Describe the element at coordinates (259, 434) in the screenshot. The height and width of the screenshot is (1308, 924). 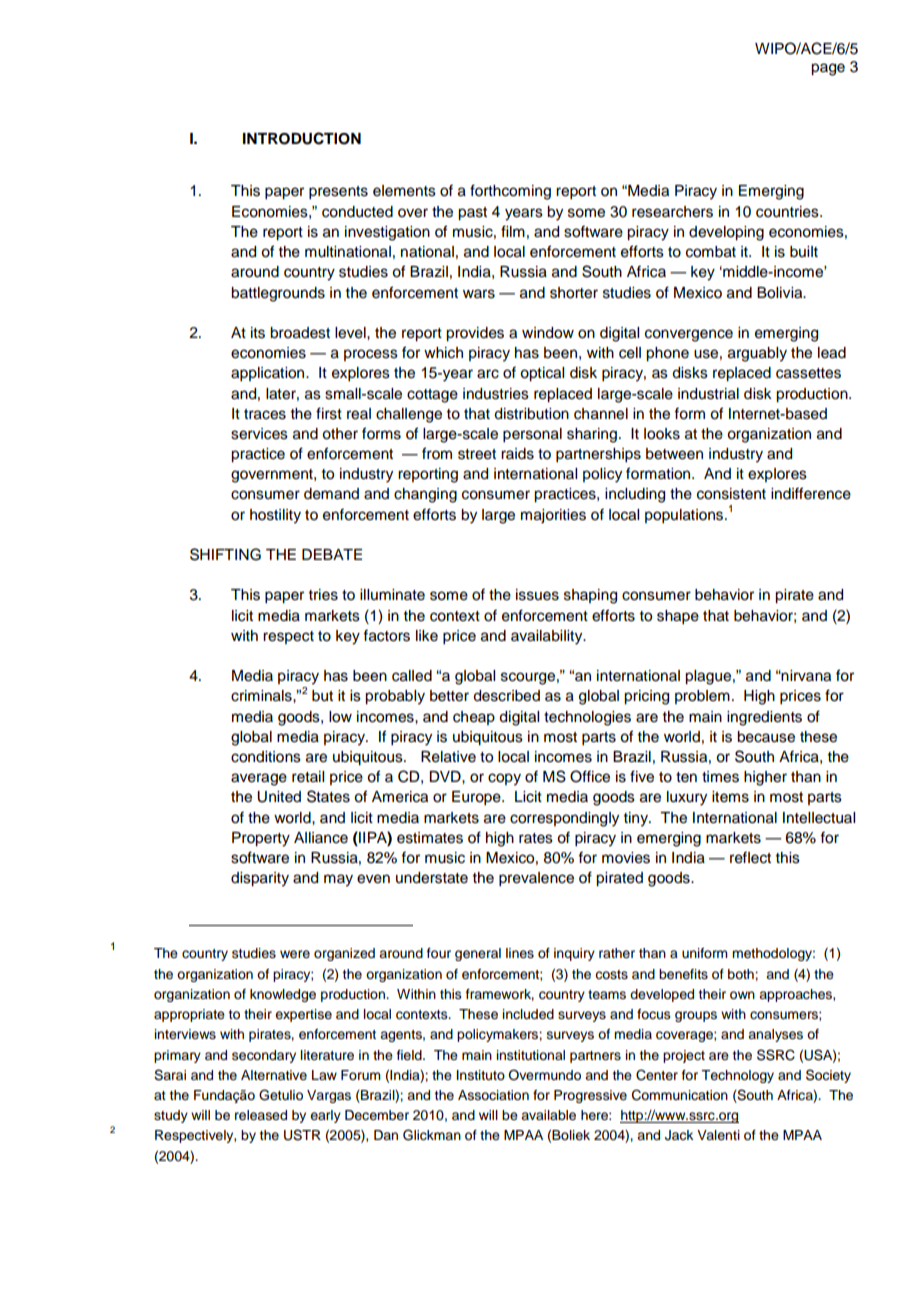
I see `services` at that location.
